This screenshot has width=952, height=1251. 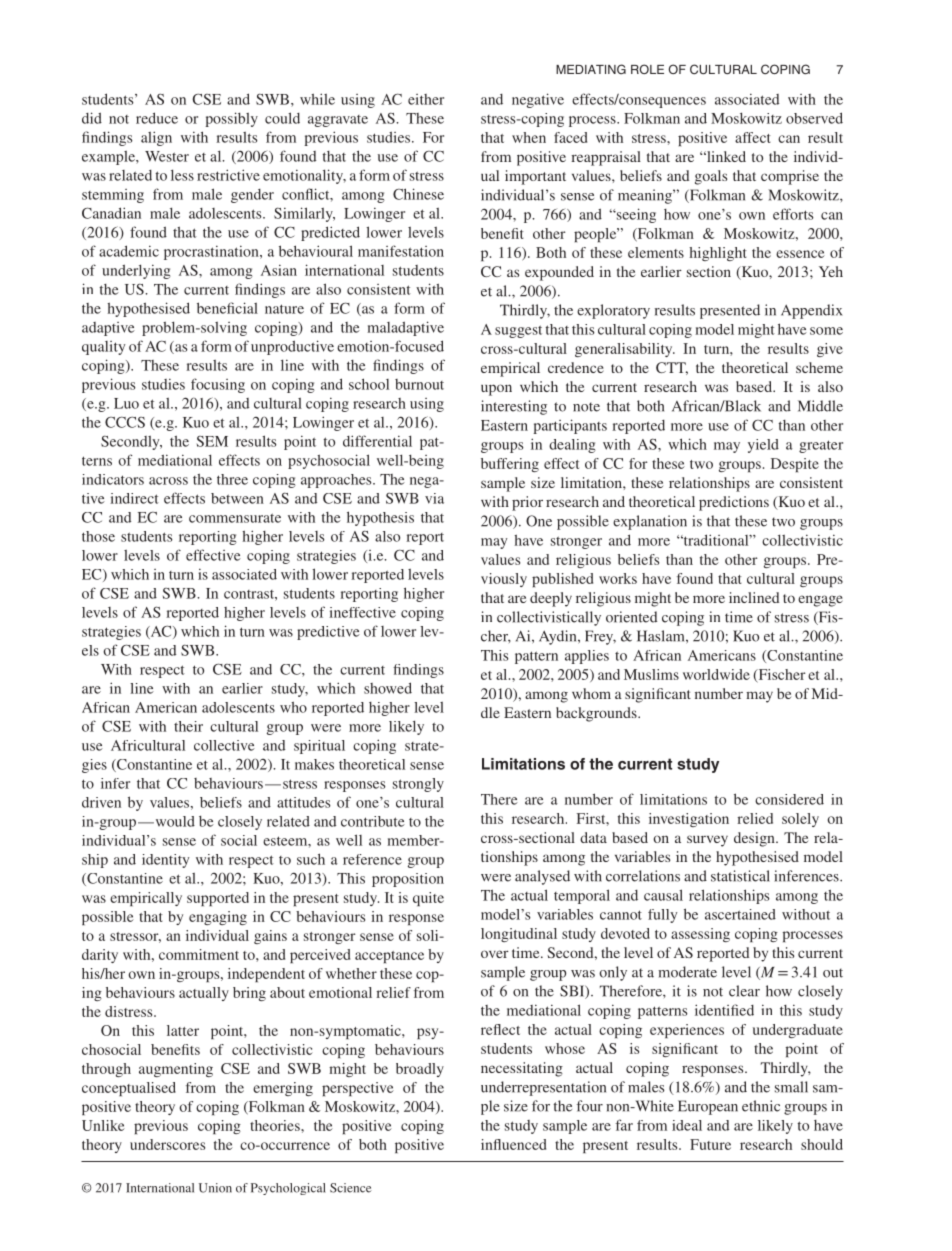 I want to click on either, so click(x=426, y=99).
